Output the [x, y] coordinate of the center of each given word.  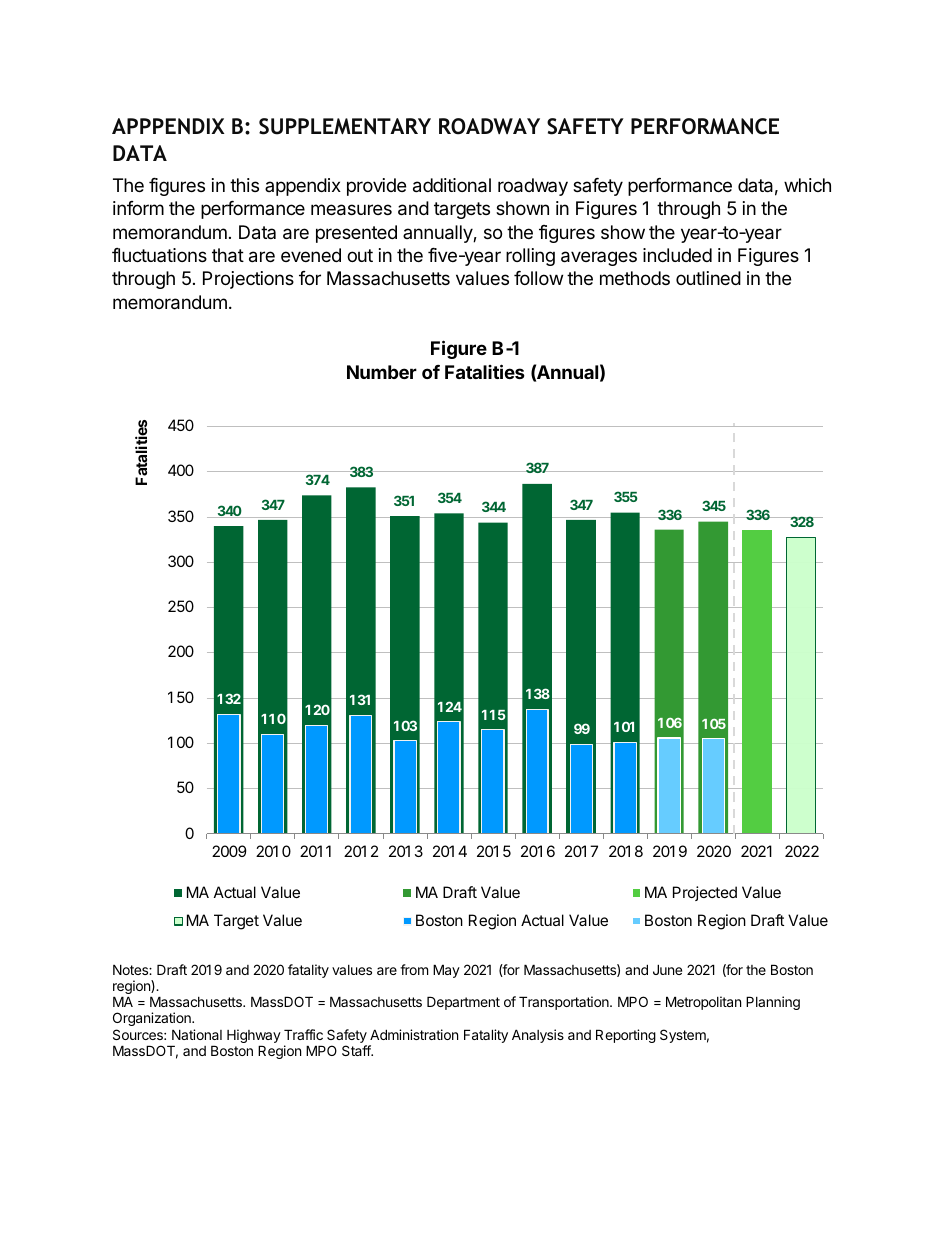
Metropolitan [703, 1003]
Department [463, 1003]
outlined [708, 278]
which [807, 185]
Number [382, 372]
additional [452, 185]
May [446, 971]
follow [538, 278]
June [667, 969]
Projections [248, 280]
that [228, 255]
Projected [705, 893]
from [414, 969]
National [197, 1034]
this [244, 185]
